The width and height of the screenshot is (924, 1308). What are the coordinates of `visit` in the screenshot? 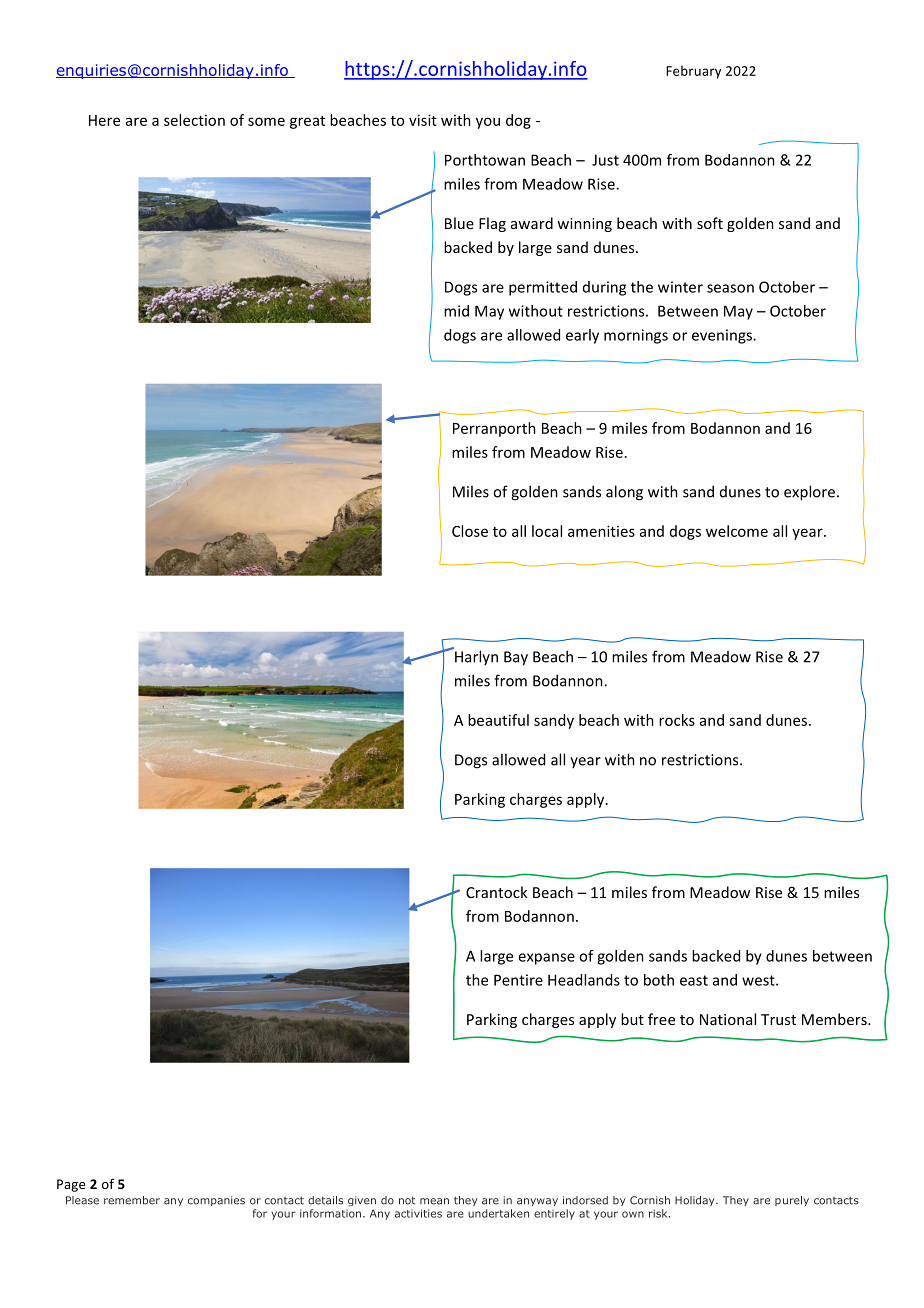 It's located at (423, 120).
